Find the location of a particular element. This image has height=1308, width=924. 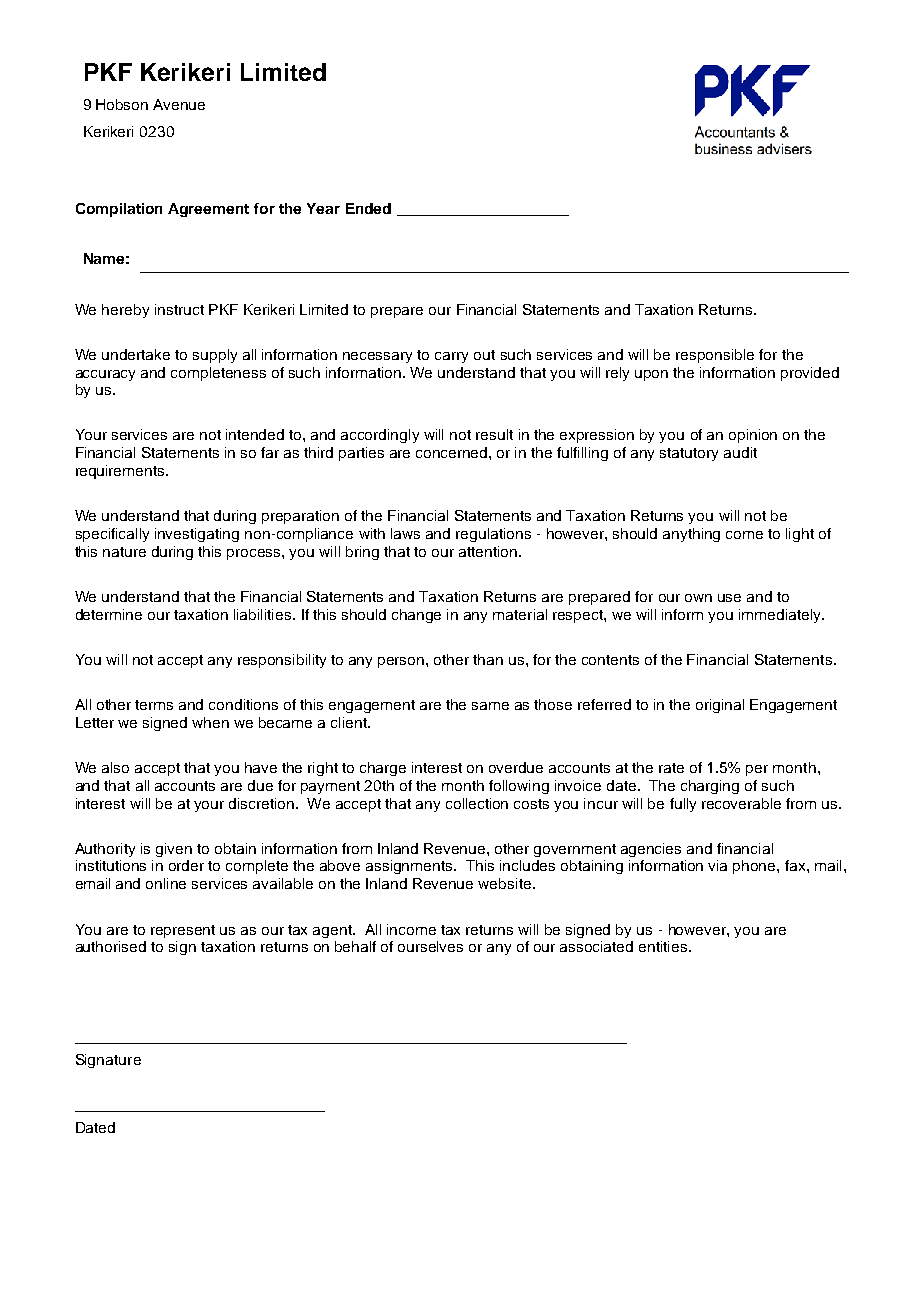

Avenue is located at coordinates (179, 104).
